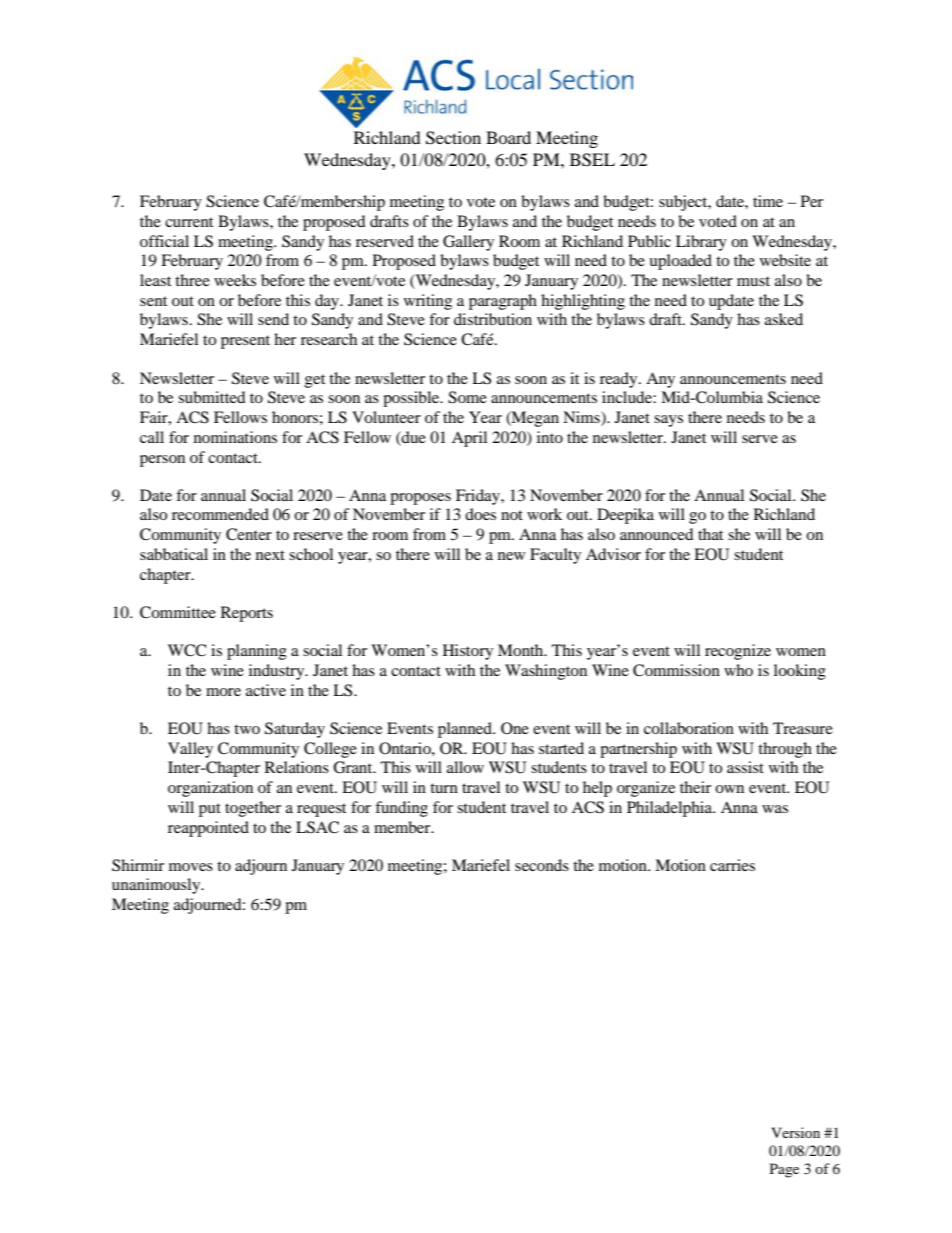 The height and width of the page is (1233, 952). Describe the element at coordinates (157, 886) in the page. I see `unanimously` at that location.
